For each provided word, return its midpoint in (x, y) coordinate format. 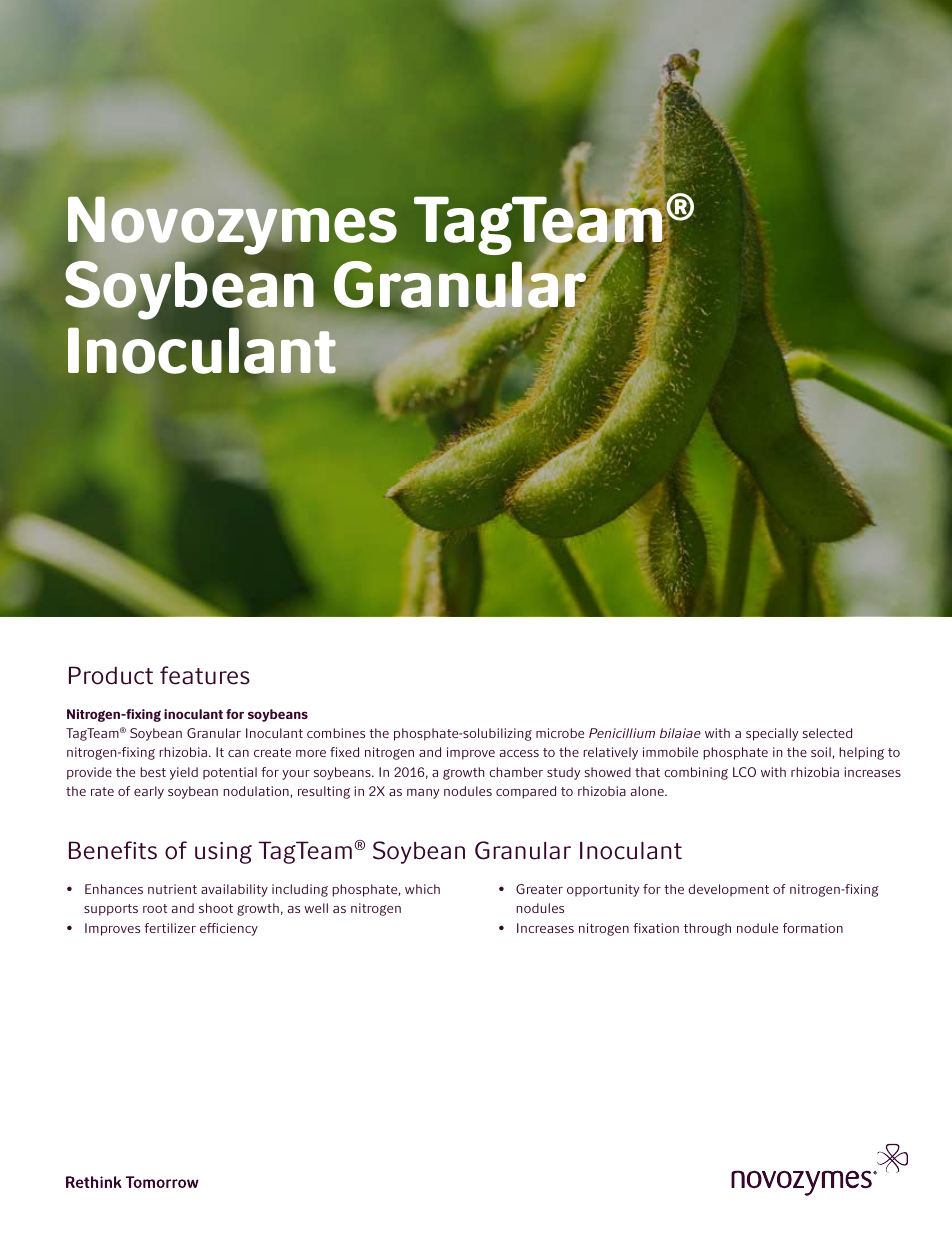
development (728, 890)
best (153, 772)
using (223, 853)
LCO (744, 772)
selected (827, 733)
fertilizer (170, 928)
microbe (560, 733)
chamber (516, 772)
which (422, 889)
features (205, 675)
